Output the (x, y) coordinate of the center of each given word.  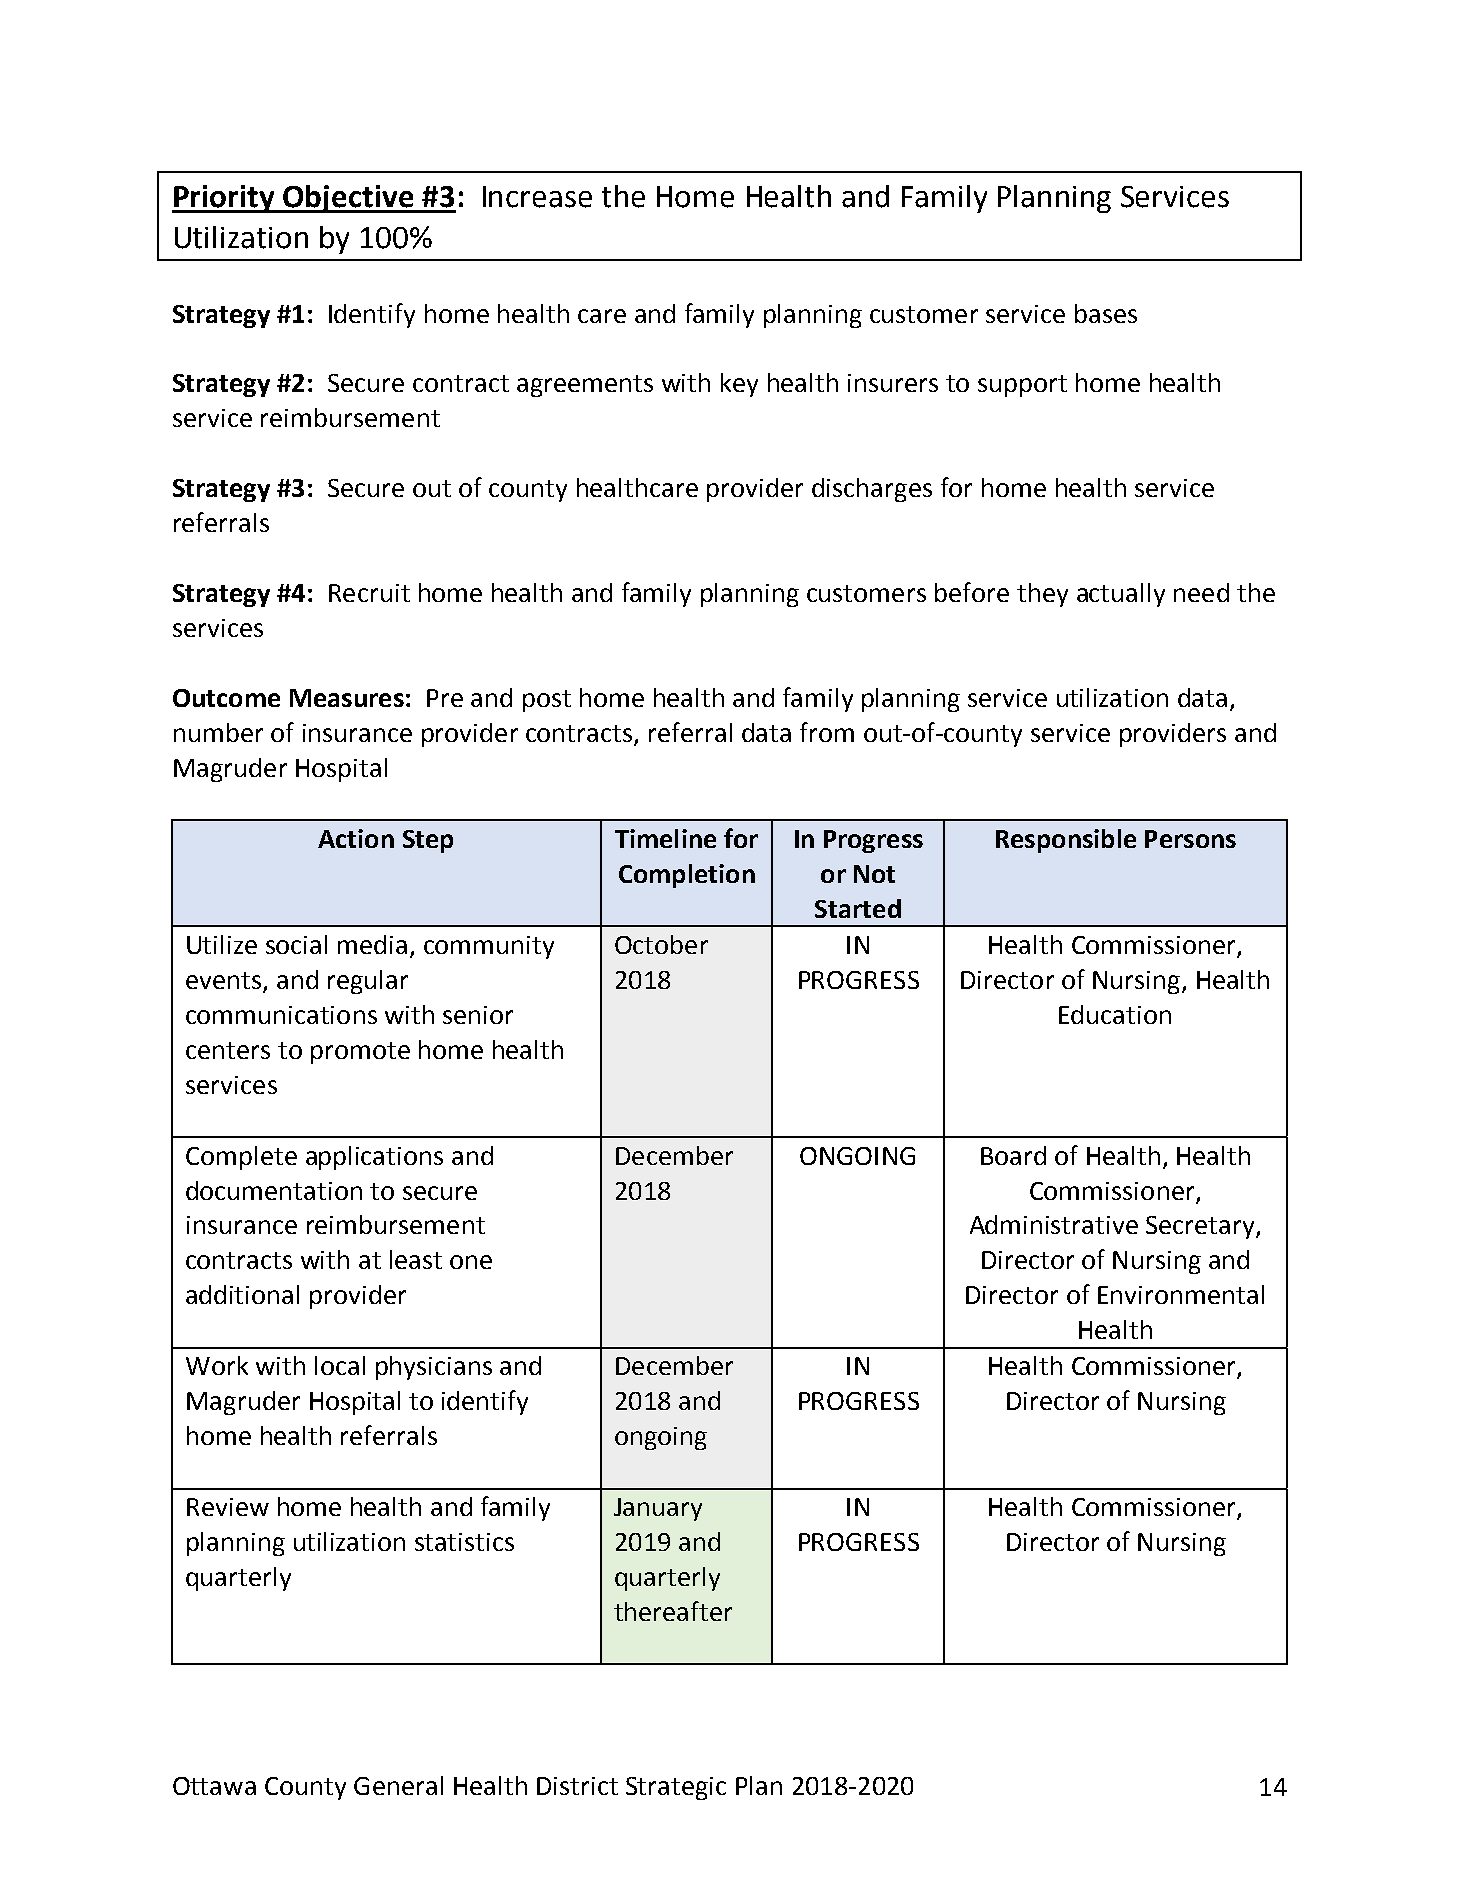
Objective (348, 199)
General (398, 1785)
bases (1106, 313)
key (739, 385)
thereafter (673, 1611)
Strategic (676, 1788)
